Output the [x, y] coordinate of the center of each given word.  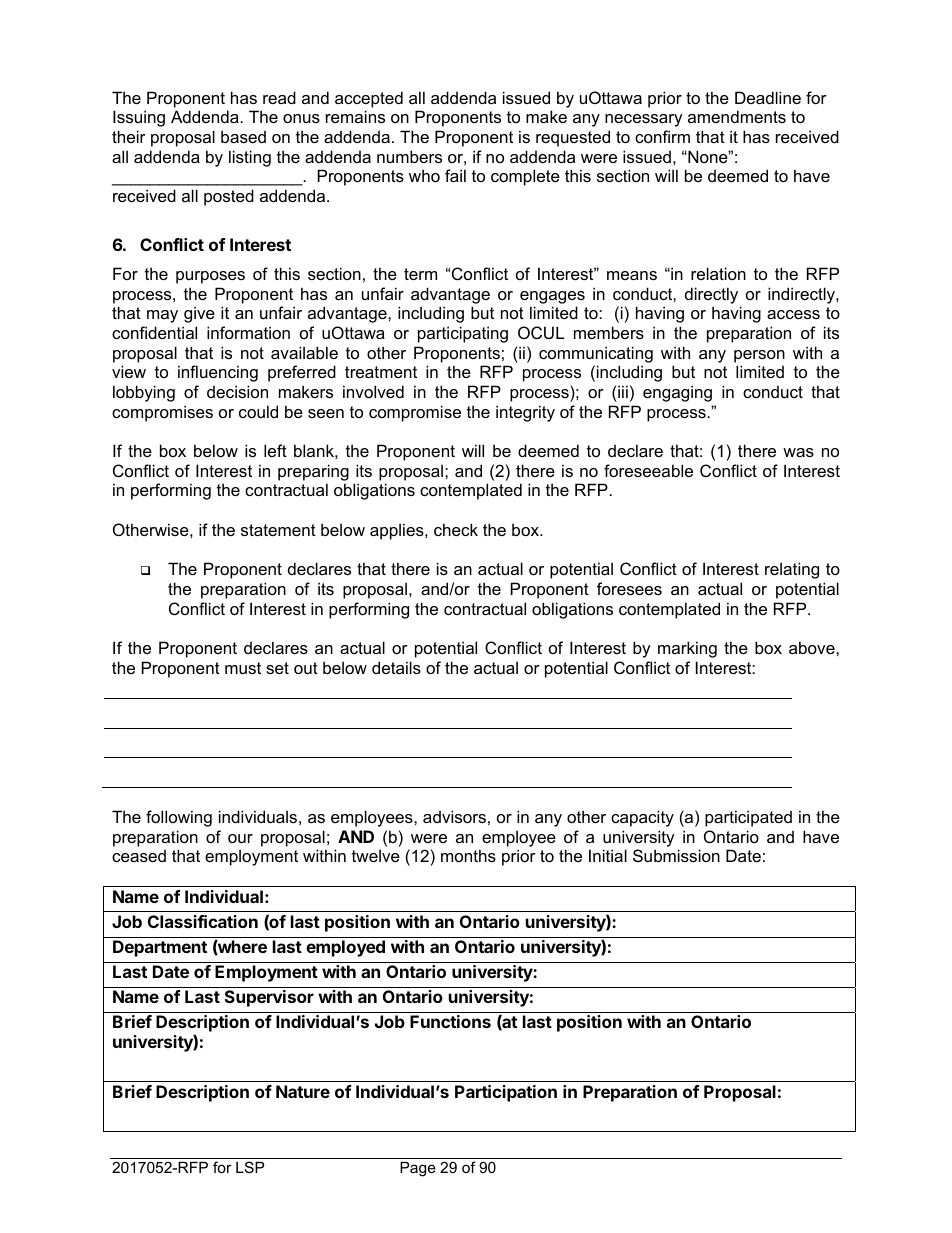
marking [687, 649]
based [243, 136]
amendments [737, 116]
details [396, 667]
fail [455, 175]
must [243, 668]
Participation [506, 1093]
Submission [676, 855]
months [468, 855]
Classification [203, 921]
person [759, 356]
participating [463, 334]
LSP [250, 1167]
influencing [218, 373]
